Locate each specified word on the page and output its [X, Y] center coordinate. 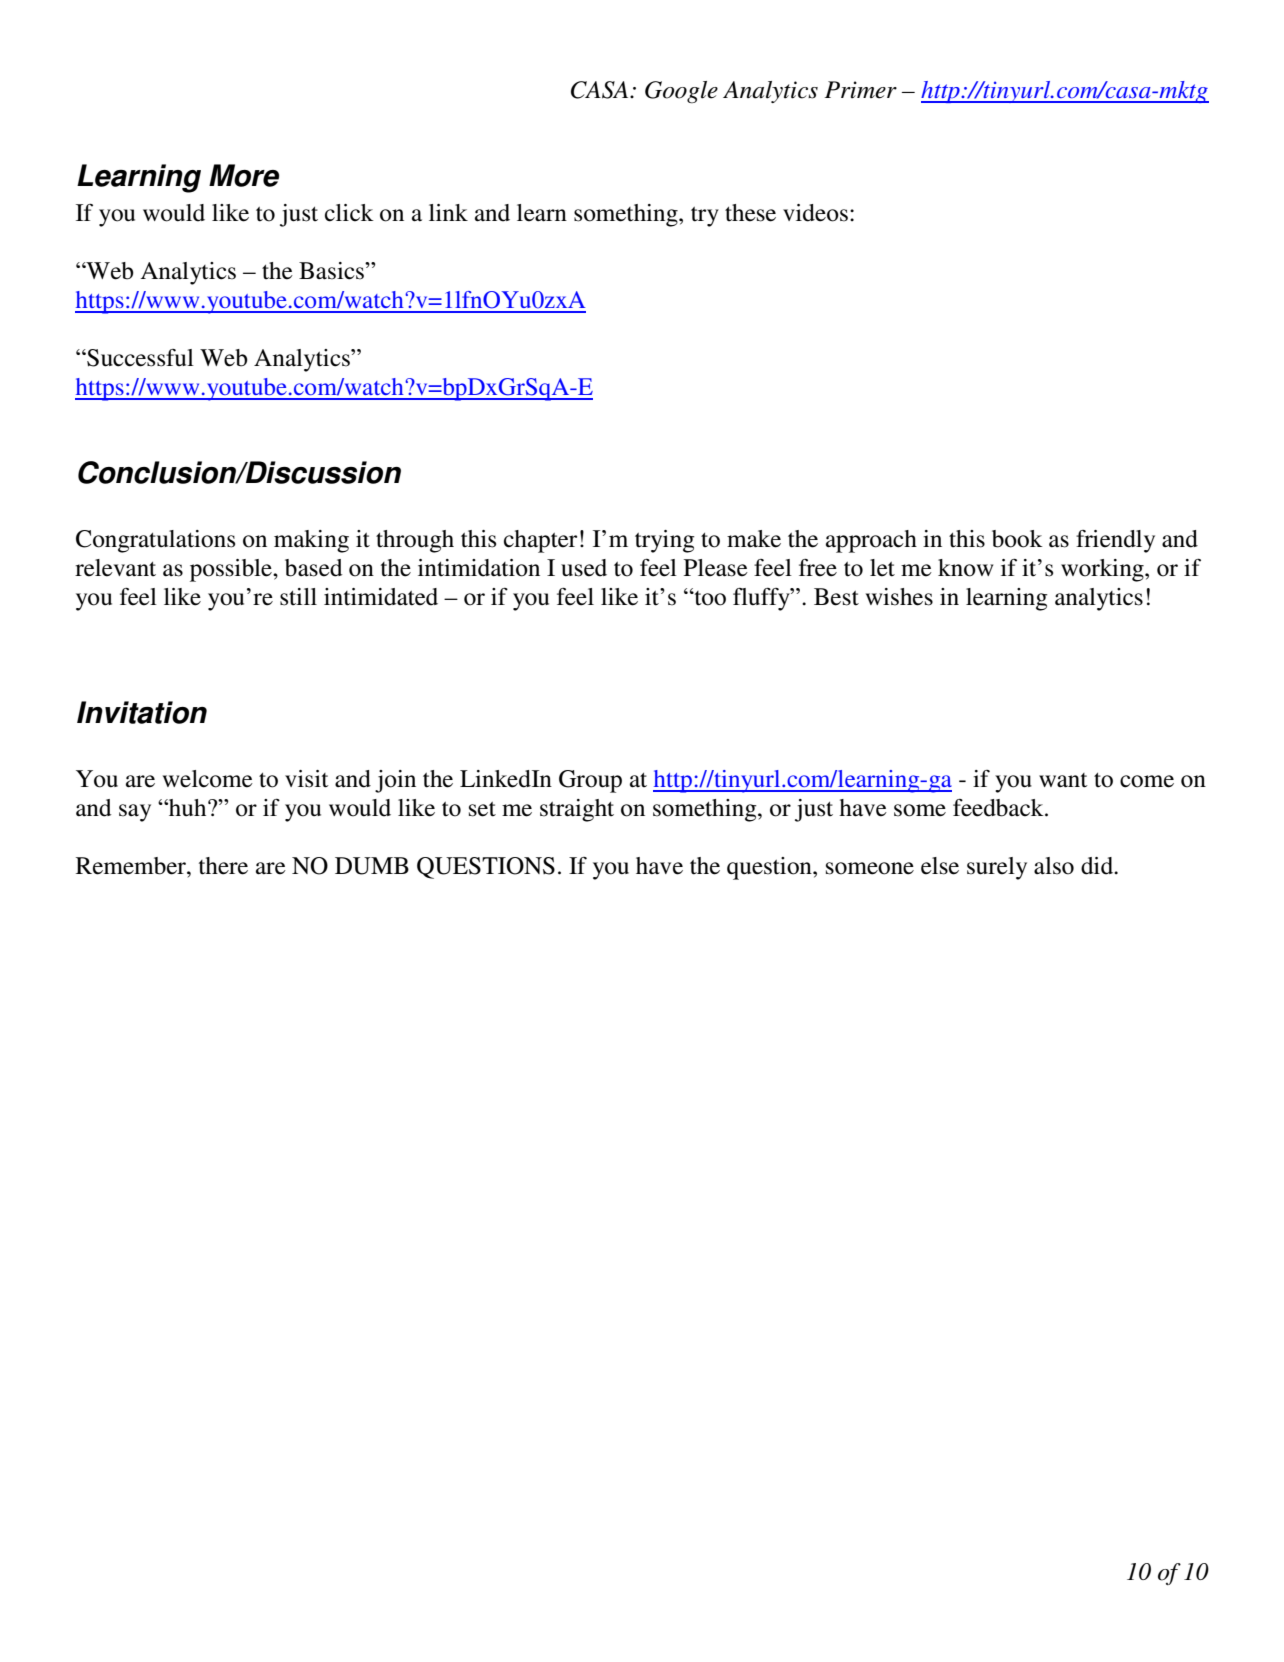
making [311, 541]
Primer [861, 90]
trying [665, 541]
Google [681, 92]
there [223, 866]
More [244, 175]
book [1017, 539]
